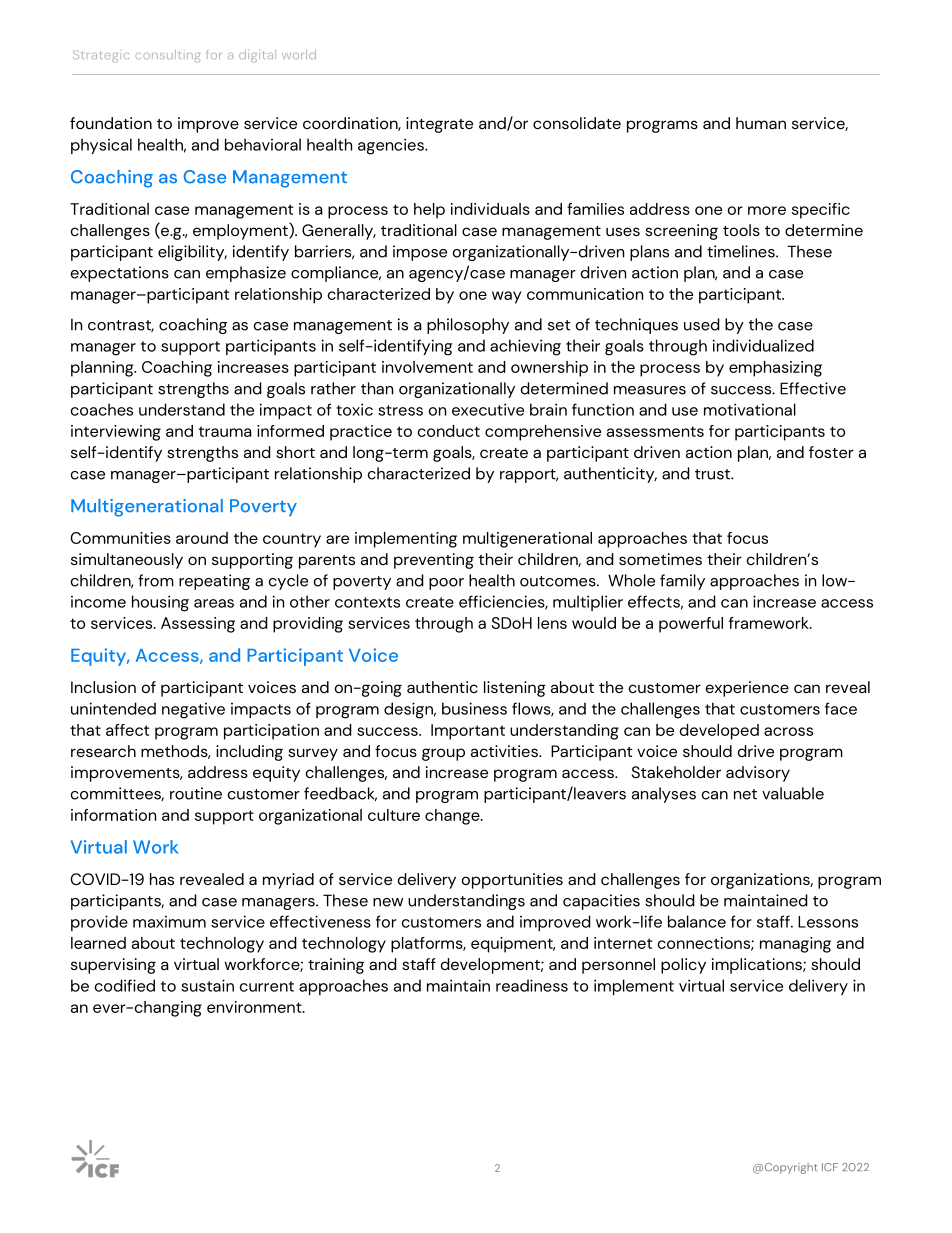 This screenshot has width=952, height=1233. What do you see at coordinates (255, 1007) in the screenshot?
I see `environment` at bounding box center [255, 1007].
